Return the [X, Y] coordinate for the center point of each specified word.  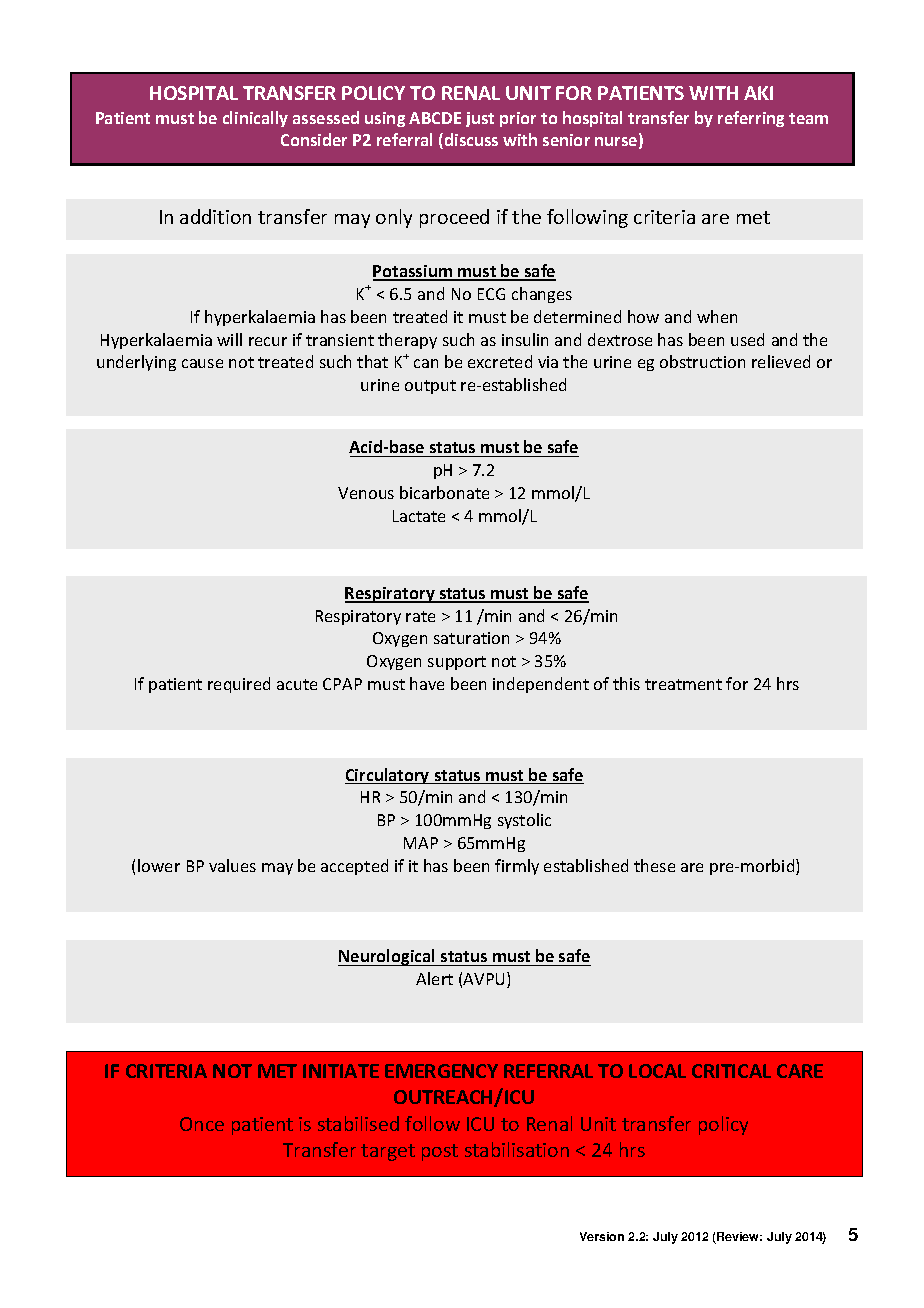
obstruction [702, 361]
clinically [255, 119]
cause [202, 363]
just [480, 119]
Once [202, 1124]
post [440, 1152]
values [232, 865]
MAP [421, 843]
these [654, 865]
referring [751, 119]
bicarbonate [444, 492]
